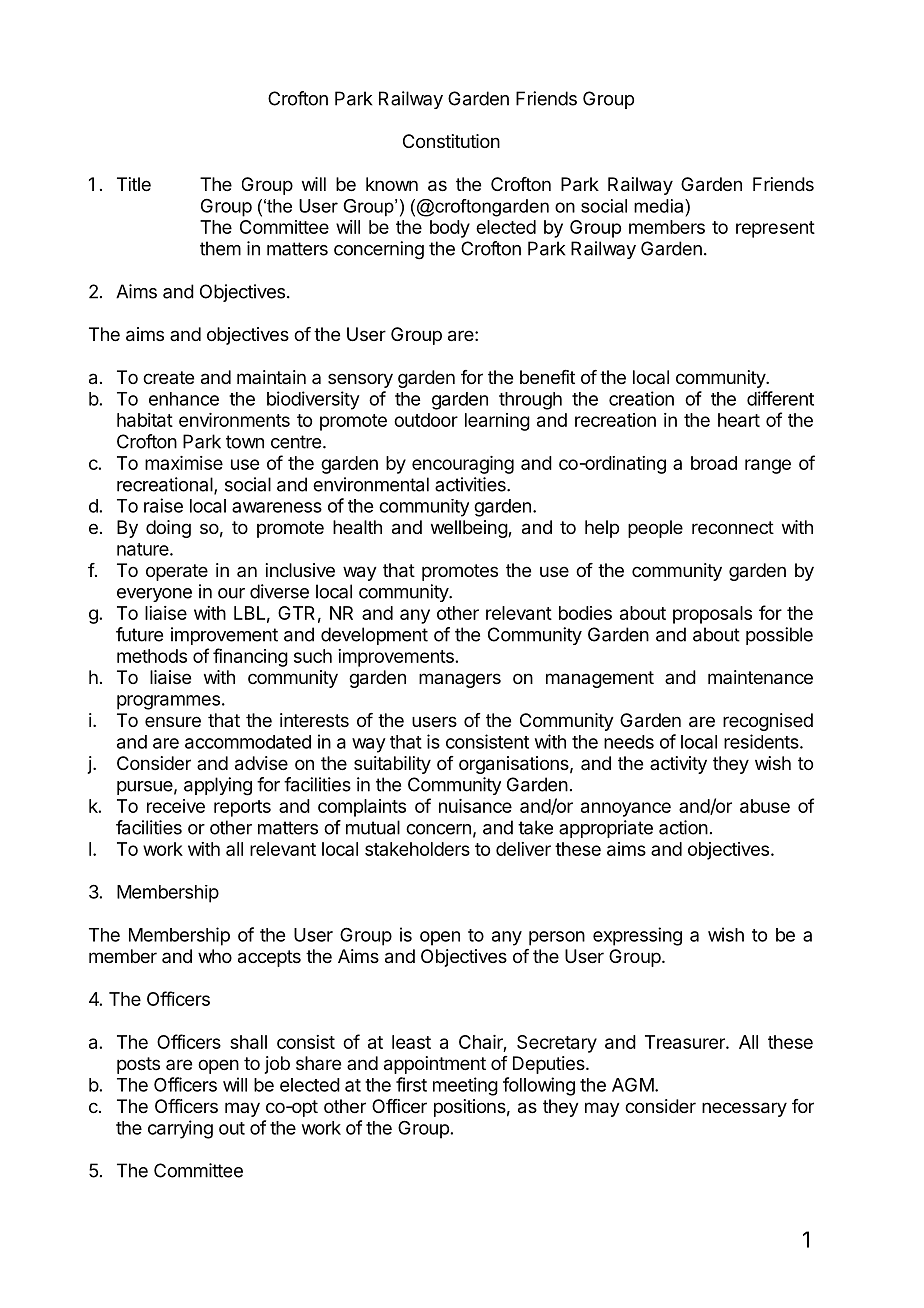 The width and height of the page is (924, 1308). What do you see at coordinates (660, 206) in the page?
I see `media` at bounding box center [660, 206].
